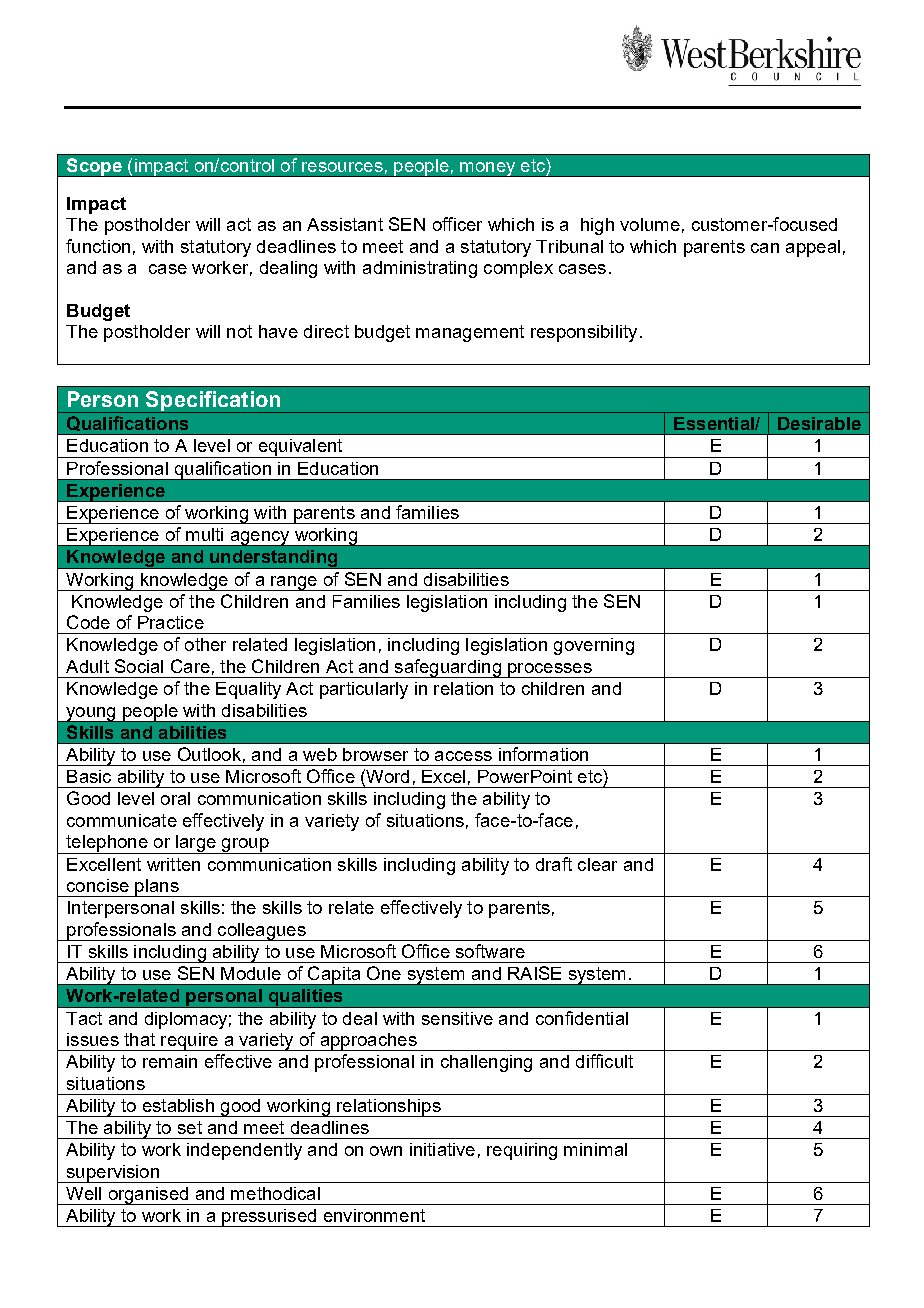  What do you see at coordinates (148, 1196) in the screenshot?
I see `organised` at bounding box center [148, 1196].
